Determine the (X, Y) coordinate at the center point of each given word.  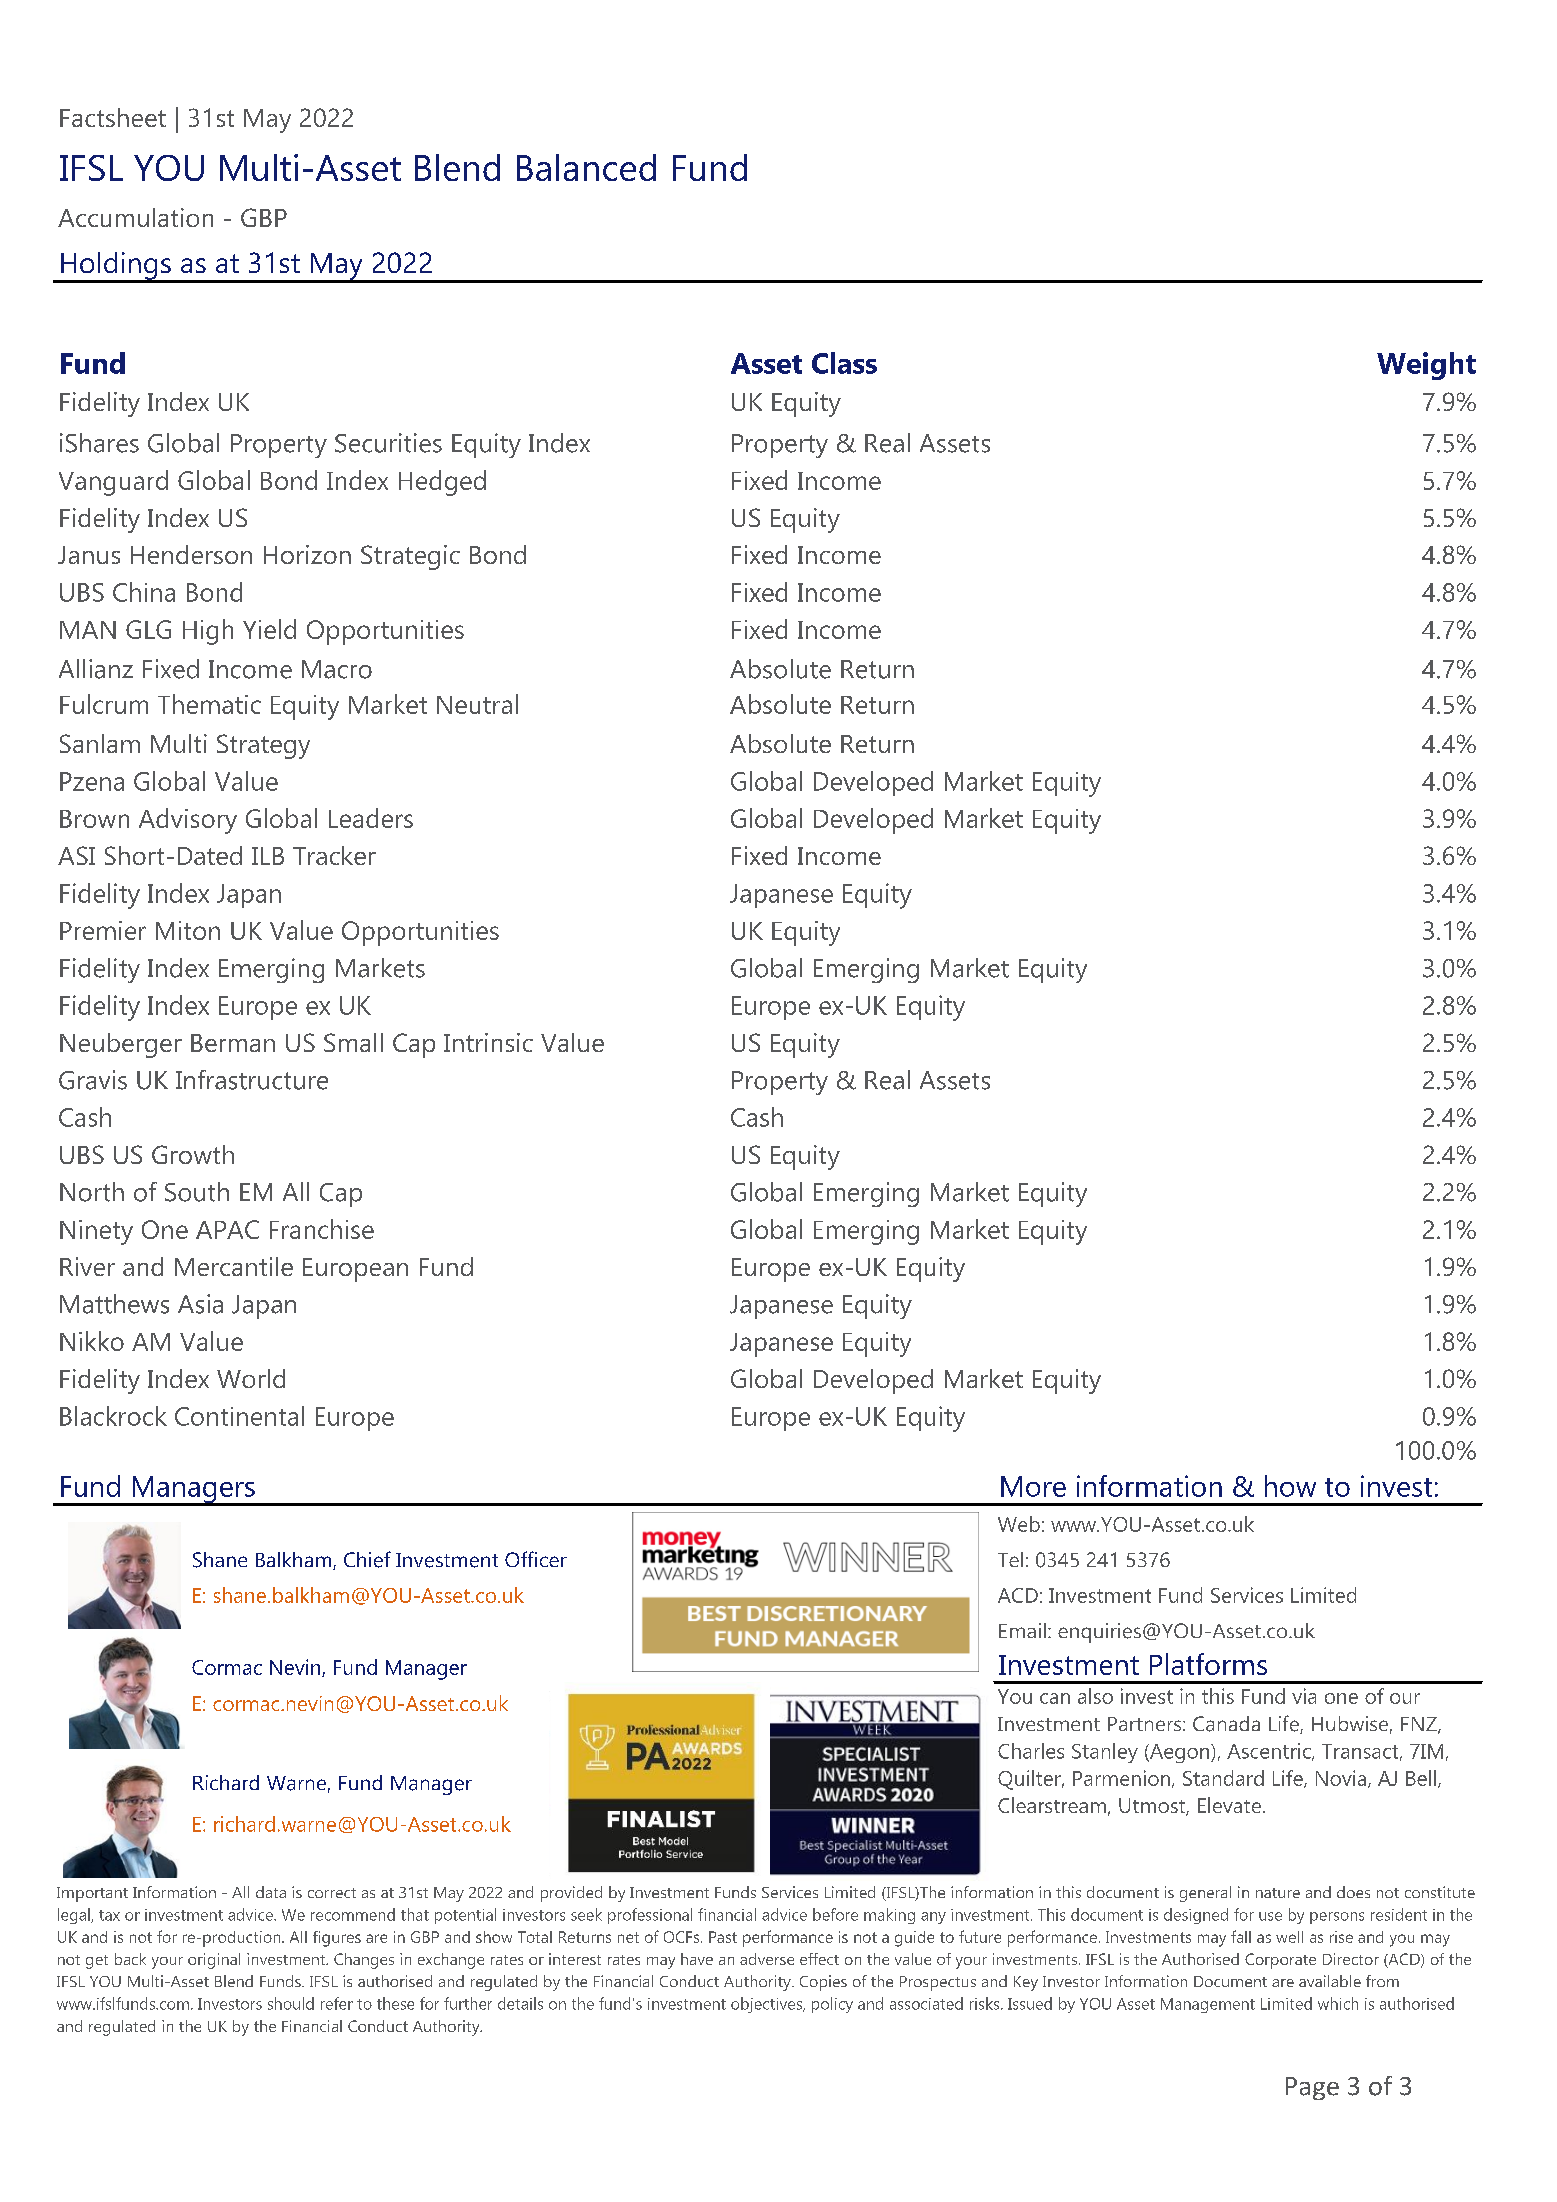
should (291, 2003)
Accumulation (135, 217)
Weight (1426, 366)
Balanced (586, 167)
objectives (767, 2005)
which (1338, 2003)
